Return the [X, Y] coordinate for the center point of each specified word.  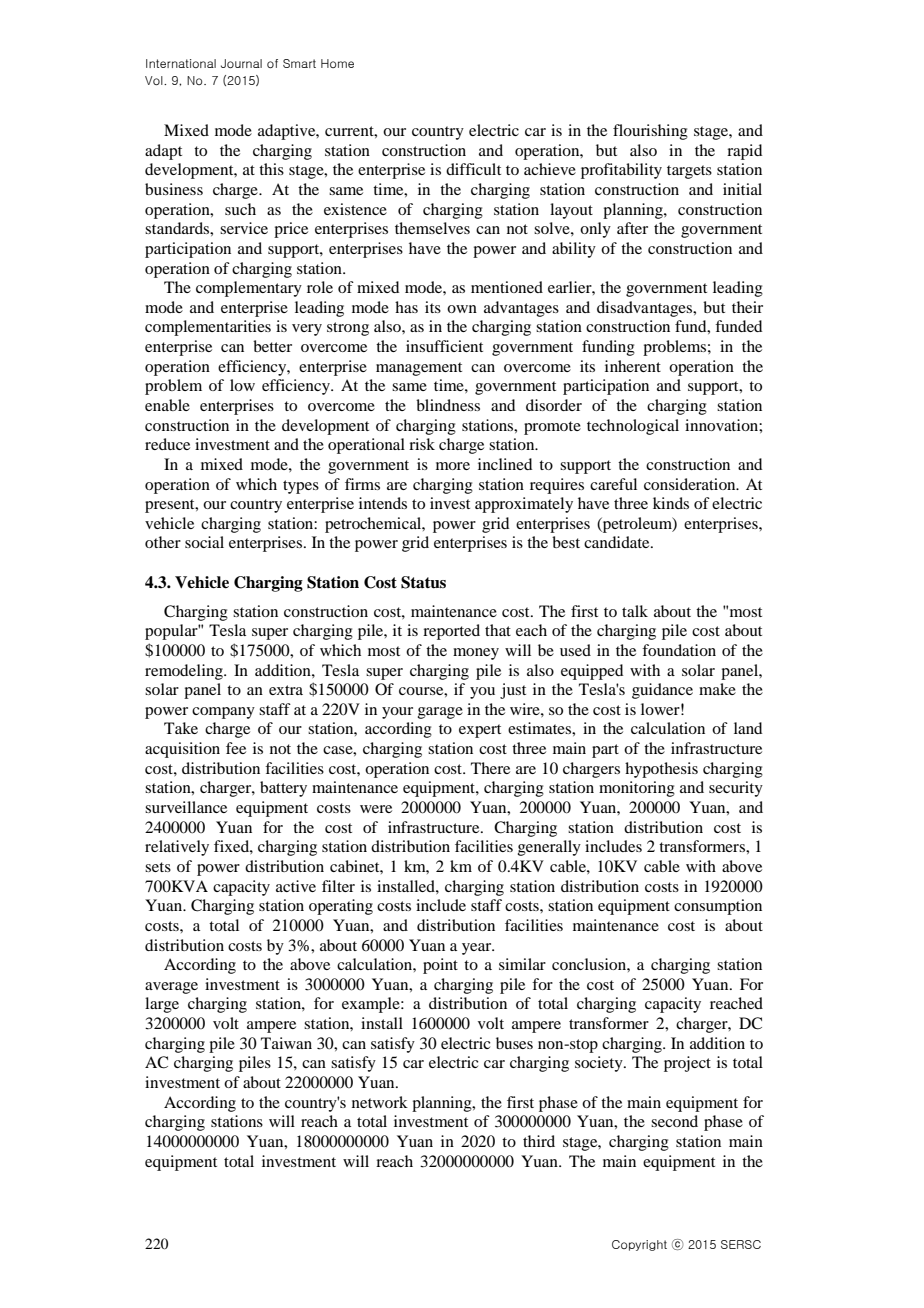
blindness [448, 405]
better [272, 346]
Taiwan [286, 1043]
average [171, 988]
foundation [679, 650]
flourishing [650, 132]
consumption [718, 907]
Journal [241, 63]
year [478, 949]
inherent [633, 366]
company [223, 713]
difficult [473, 169]
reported [451, 632]
